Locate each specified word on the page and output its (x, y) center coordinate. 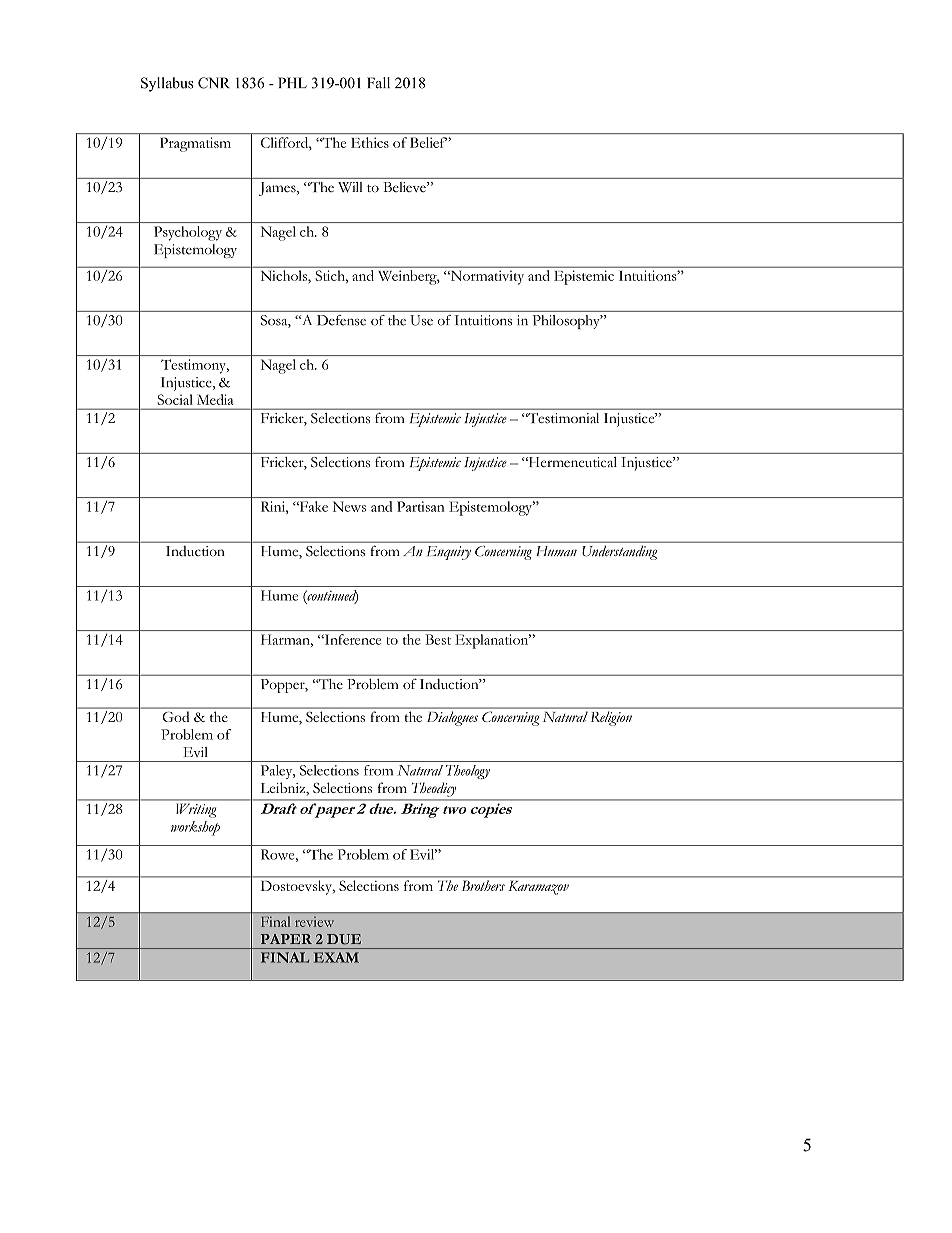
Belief (428, 142)
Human (557, 551)
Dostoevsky (297, 888)
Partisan (420, 506)
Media (215, 399)
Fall (378, 83)
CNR (214, 83)
